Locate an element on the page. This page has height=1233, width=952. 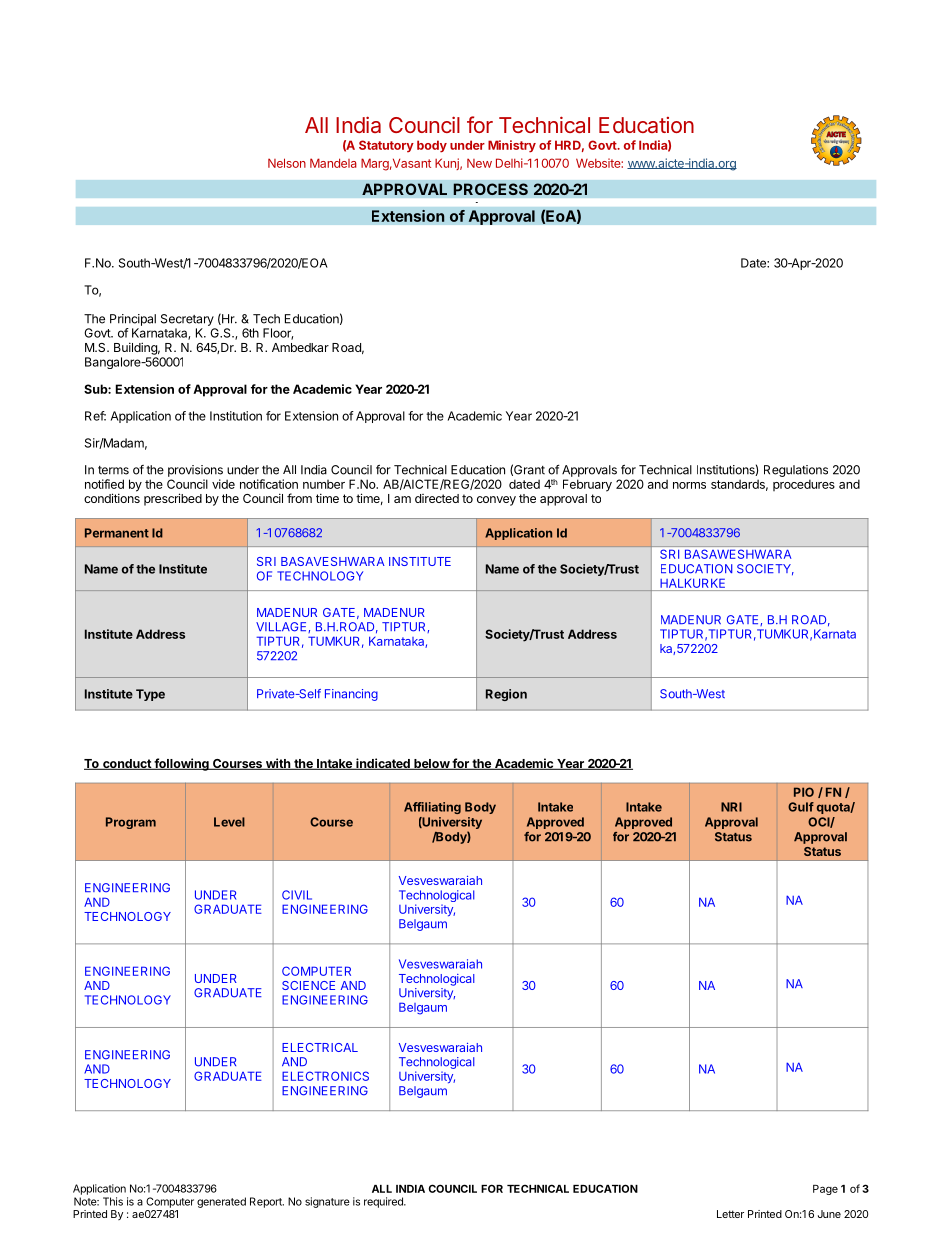
norms is located at coordinates (689, 485).
